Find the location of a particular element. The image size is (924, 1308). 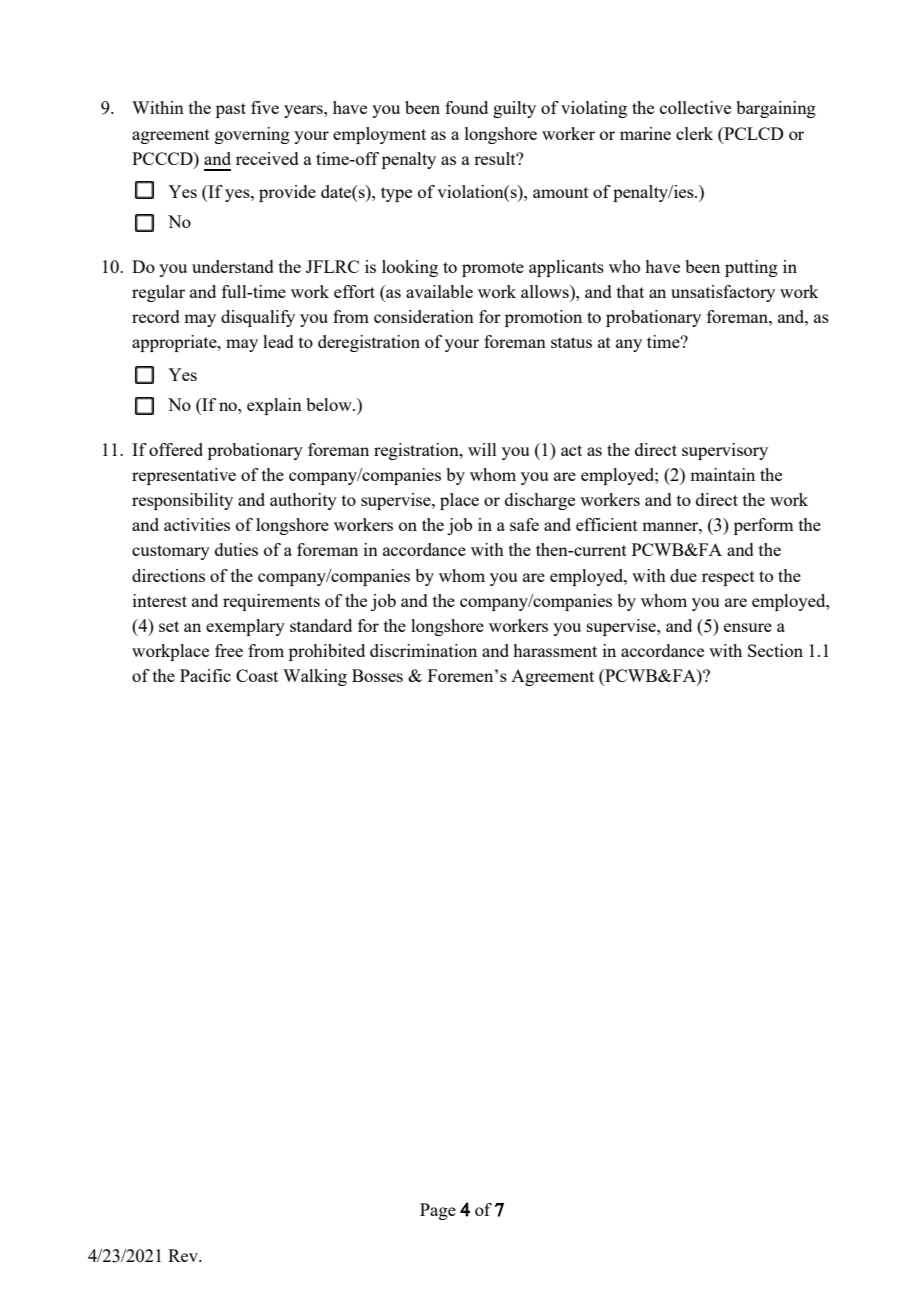

clerk is located at coordinates (694, 133).
